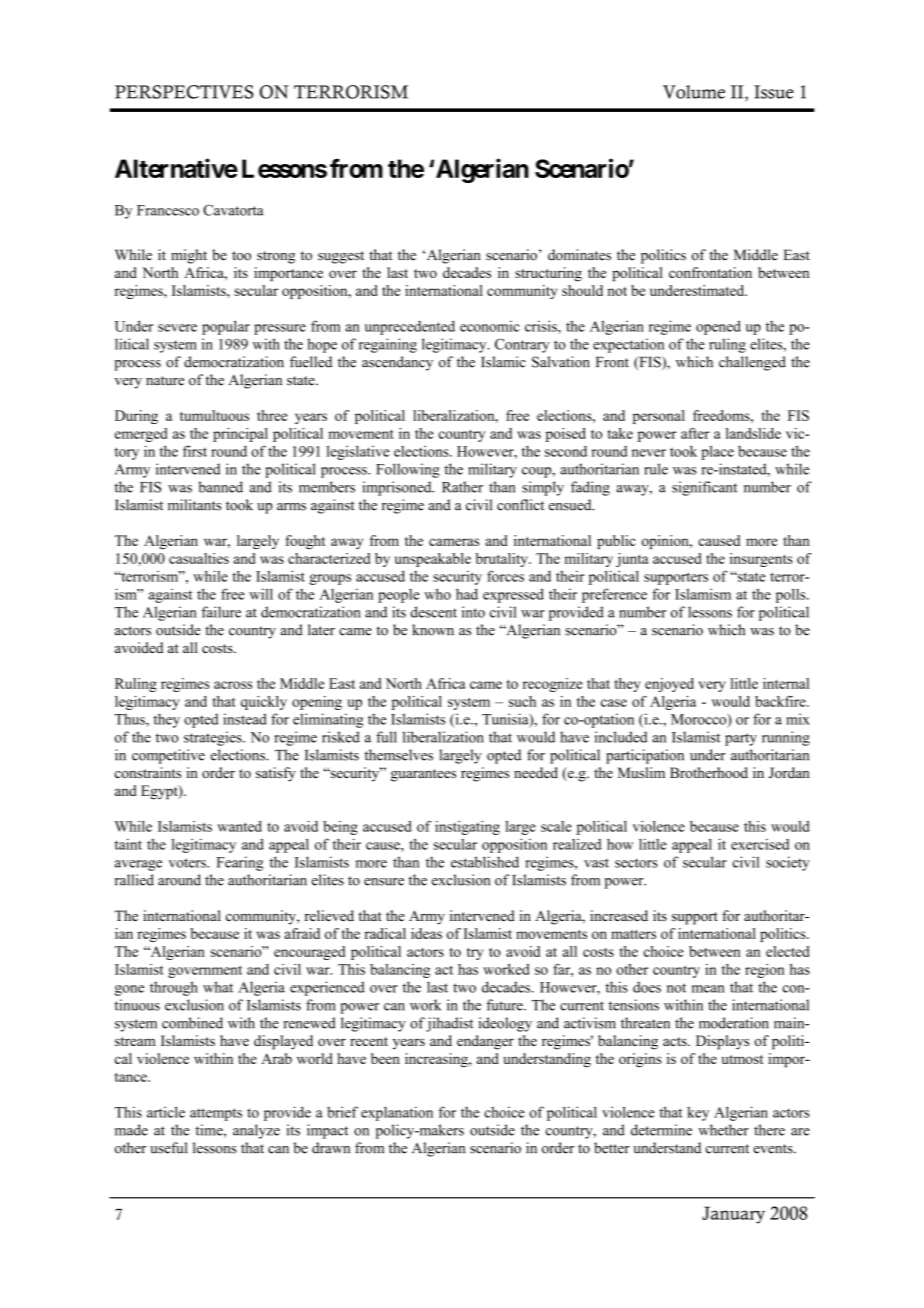 Image resolution: width=924 pixels, height=1308 pixels. I want to click on tumultuous, so click(214, 415).
